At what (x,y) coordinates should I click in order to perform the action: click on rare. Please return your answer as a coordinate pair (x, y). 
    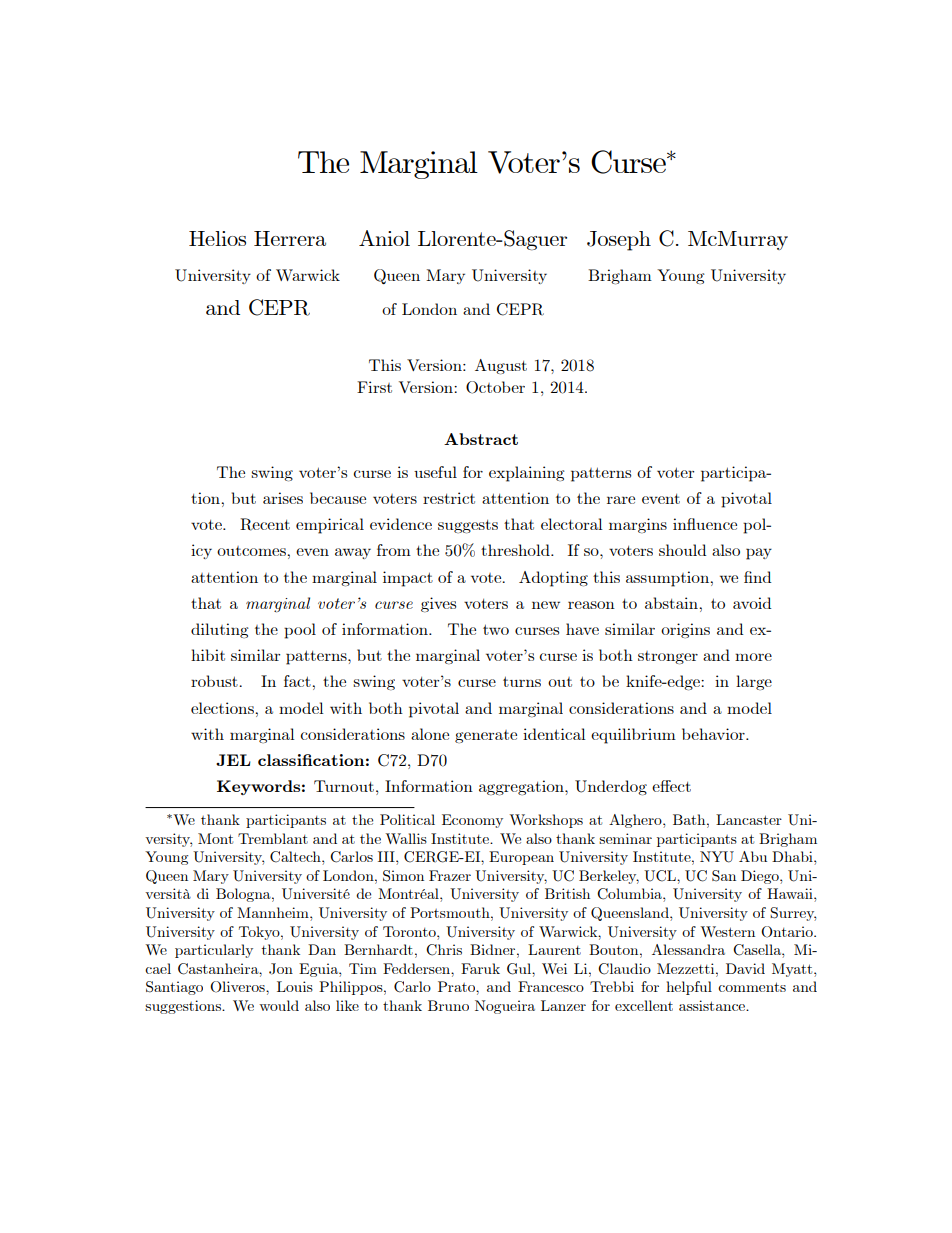
    Looking at the image, I should click on (621, 500).
